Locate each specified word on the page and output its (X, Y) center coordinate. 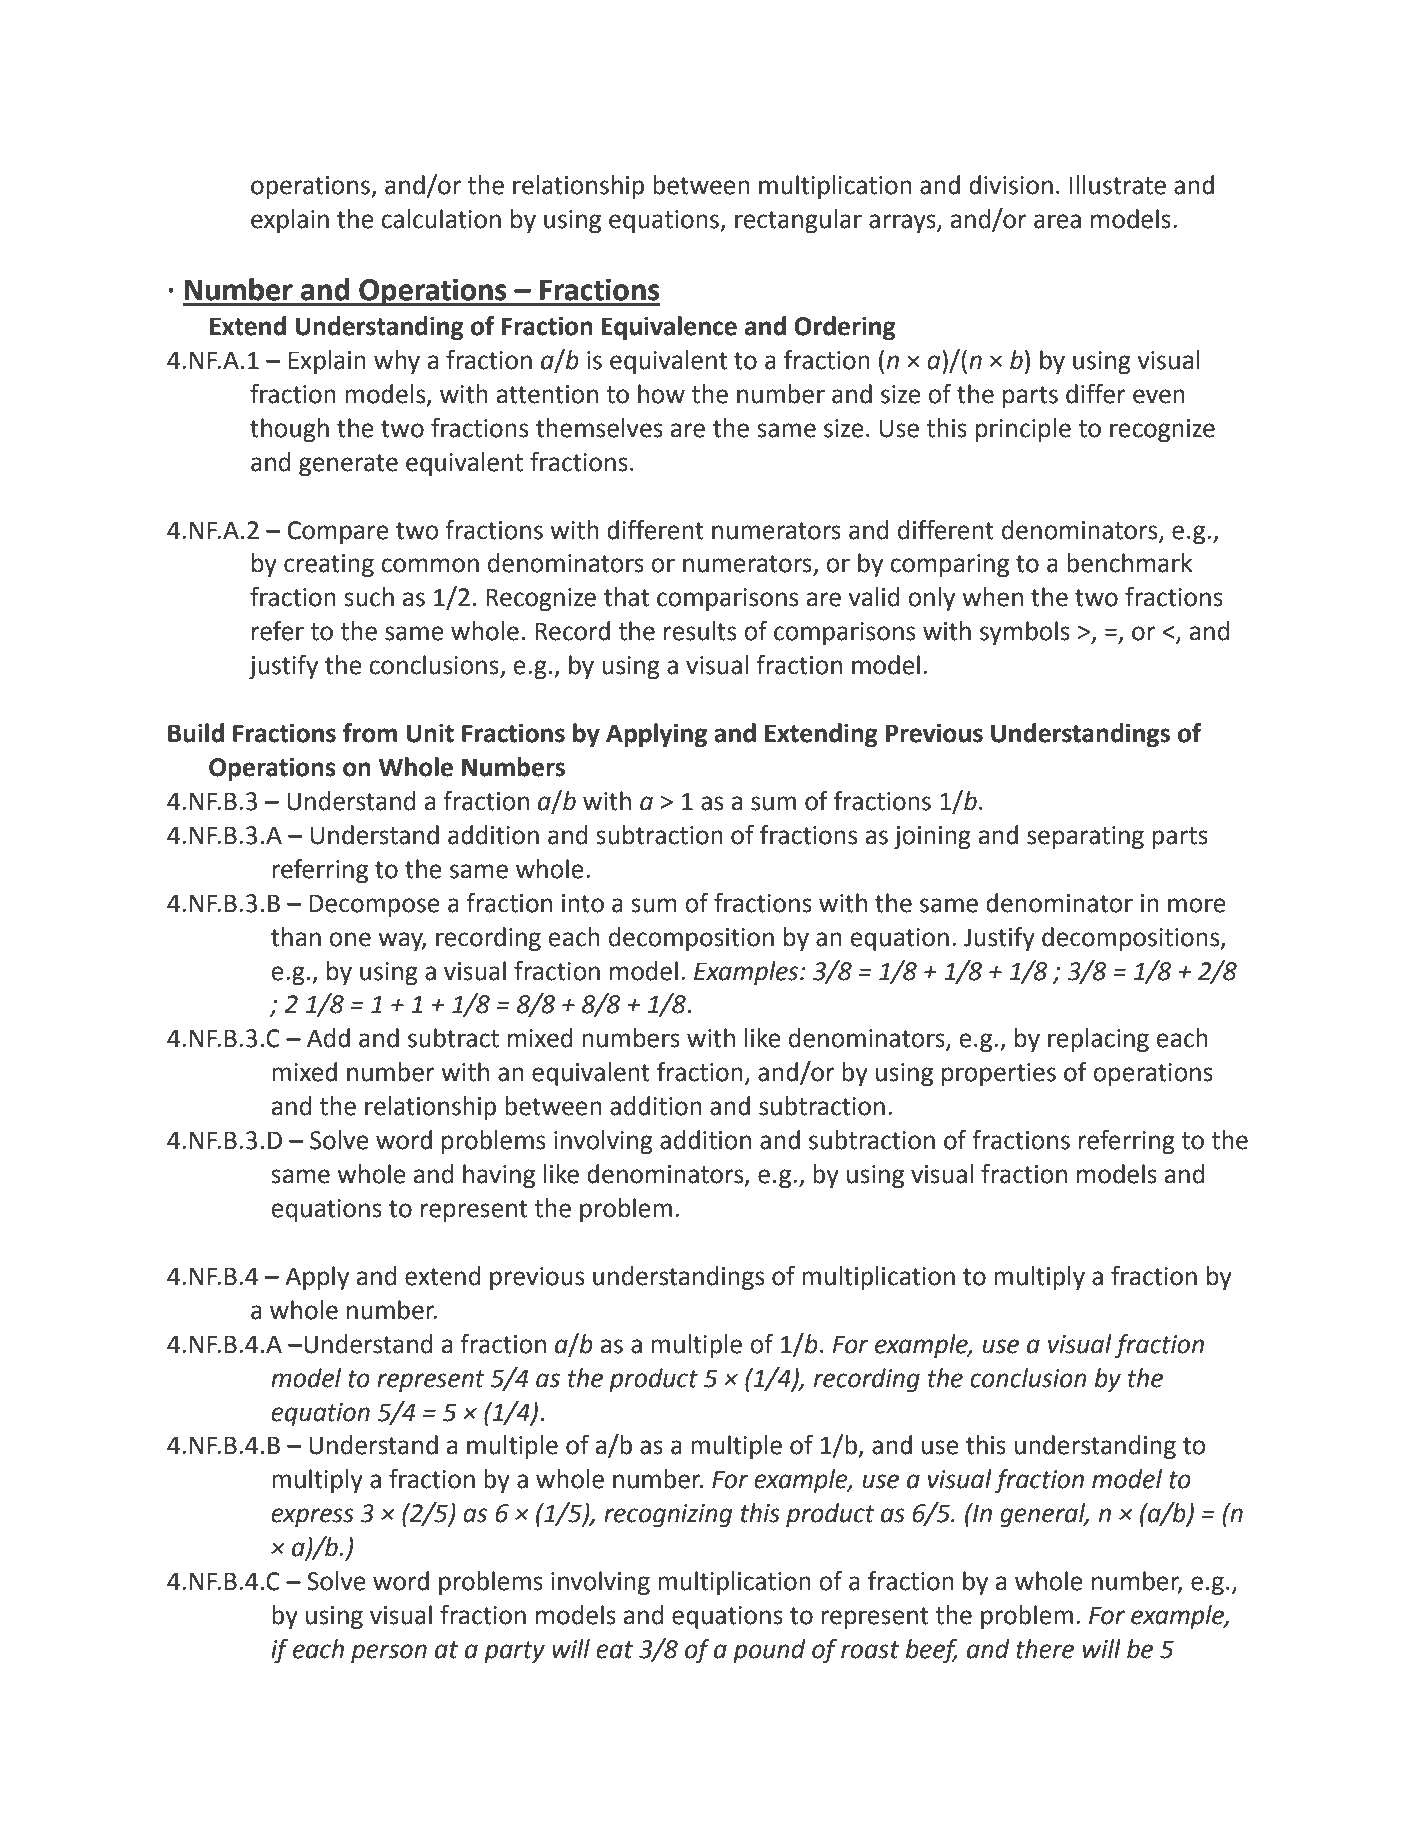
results (700, 631)
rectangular (798, 221)
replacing (1098, 1040)
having (499, 1176)
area (1057, 221)
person (389, 1653)
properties (999, 1075)
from (370, 733)
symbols (1025, 633)
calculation (441, 219)
